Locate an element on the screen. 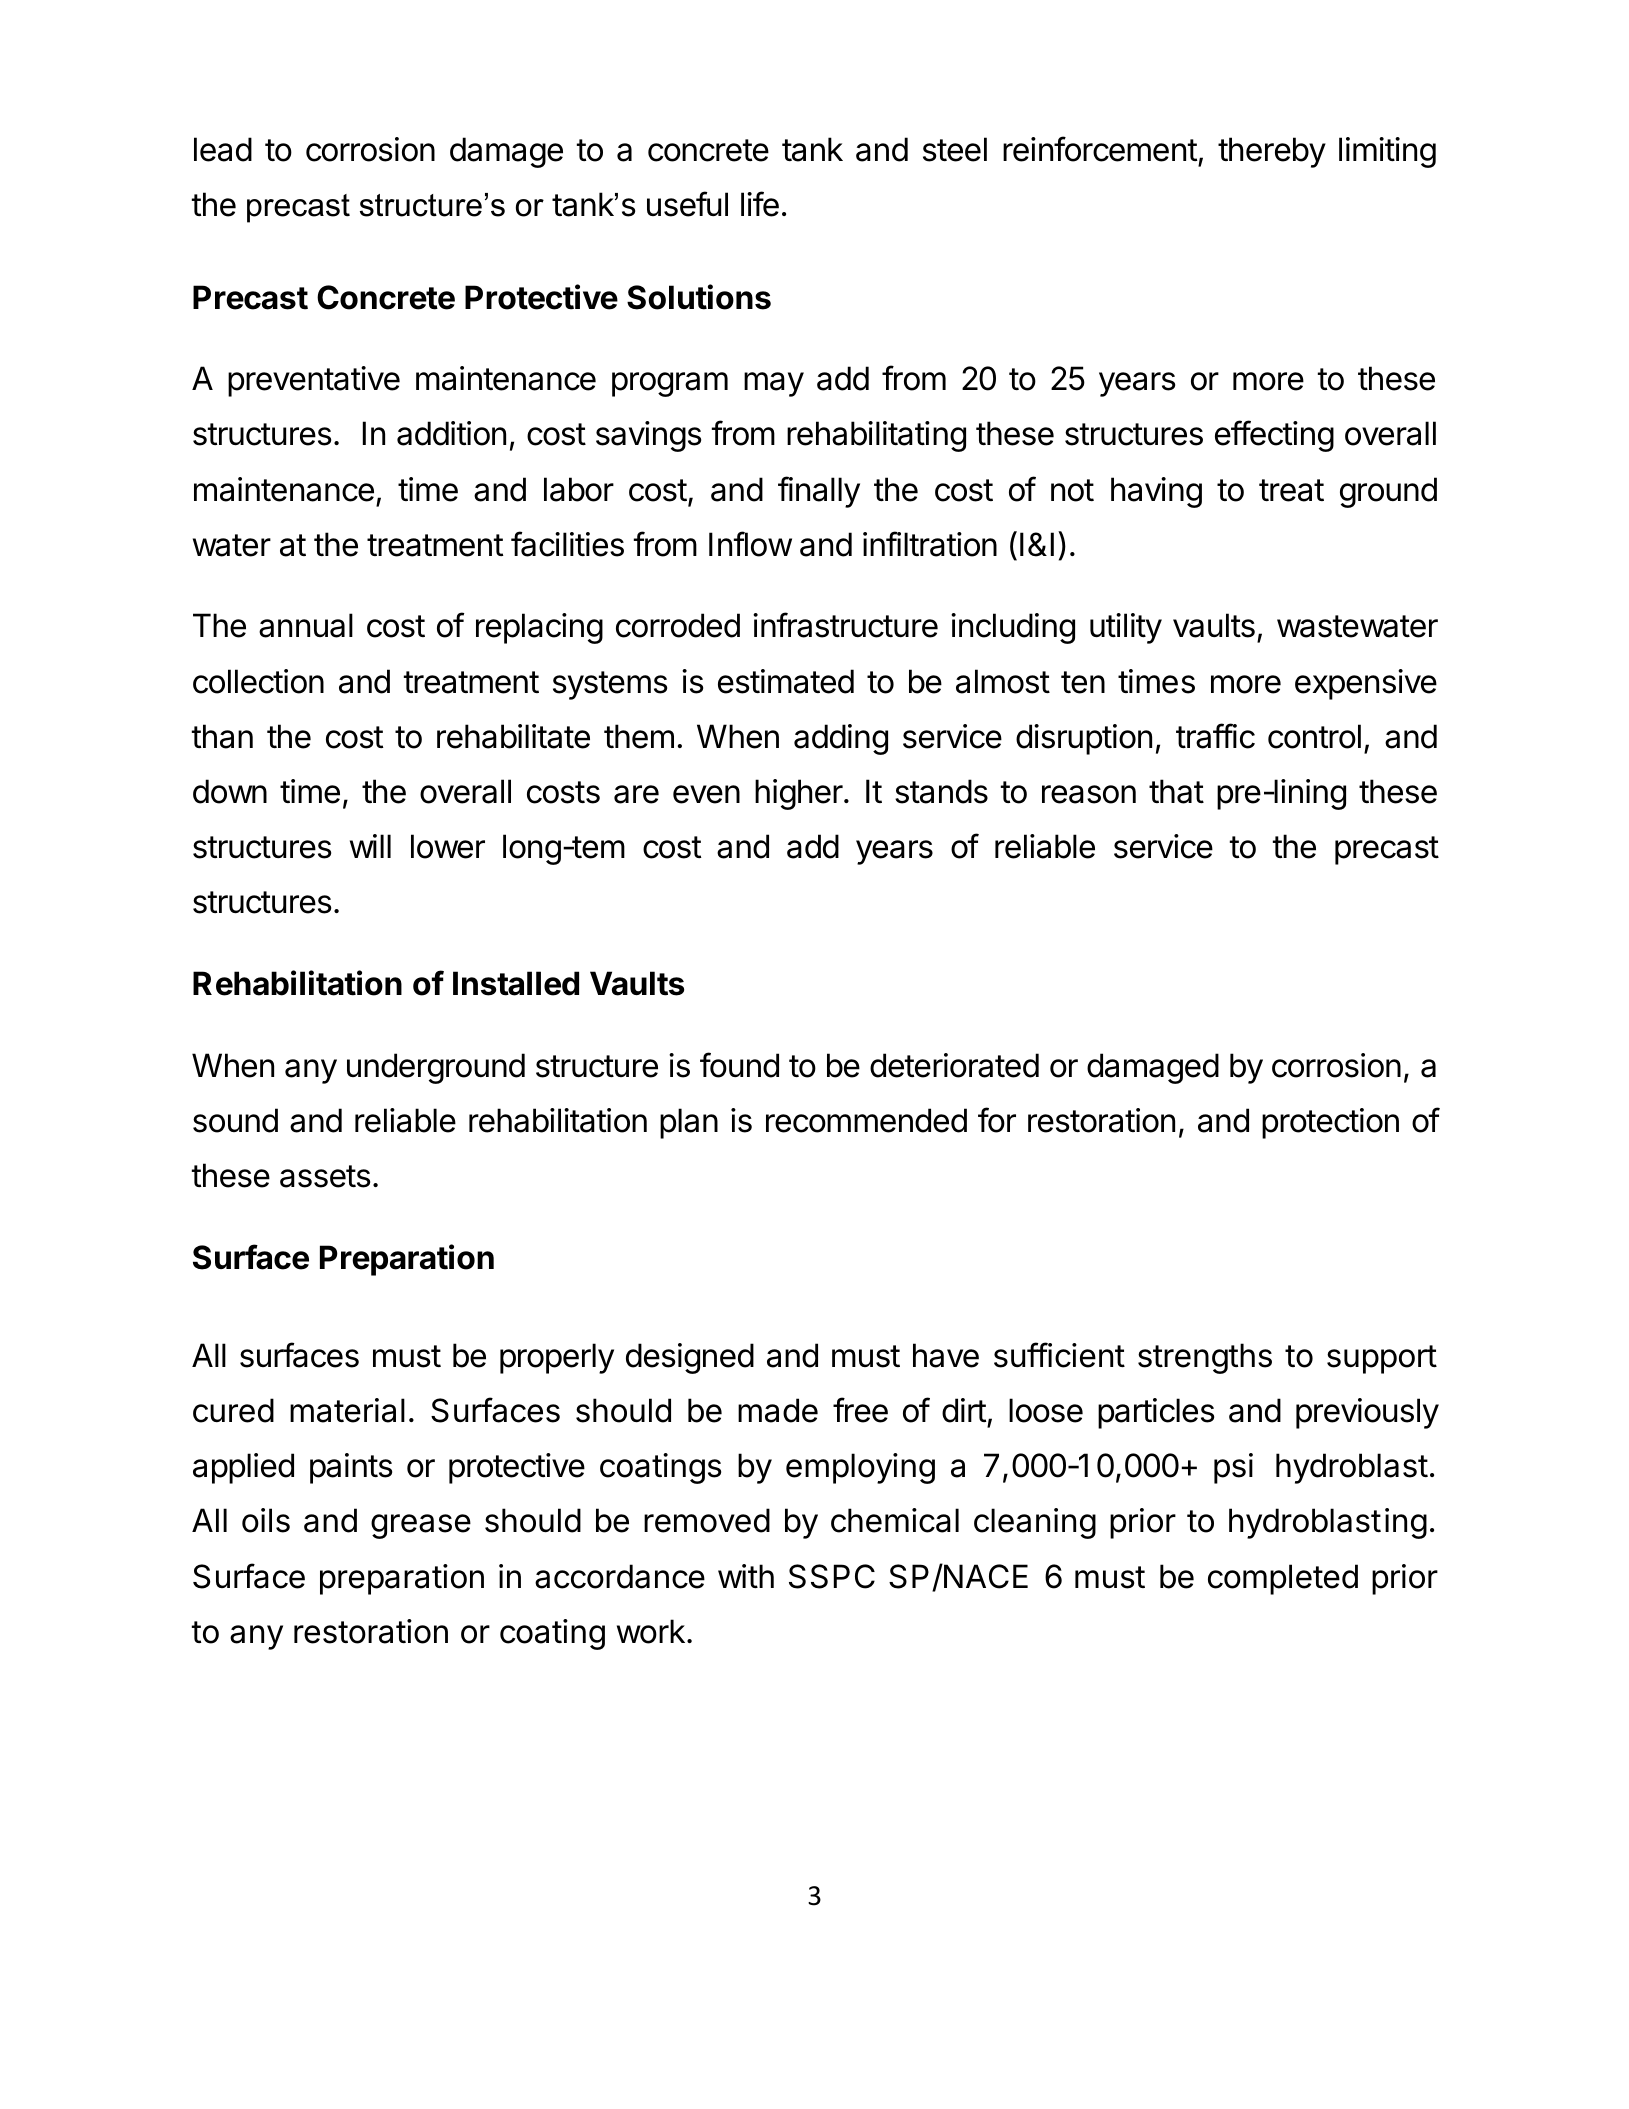 The width and height of the screenshot is (1629, 2109). grease is located at coordinates (421, 1526).
